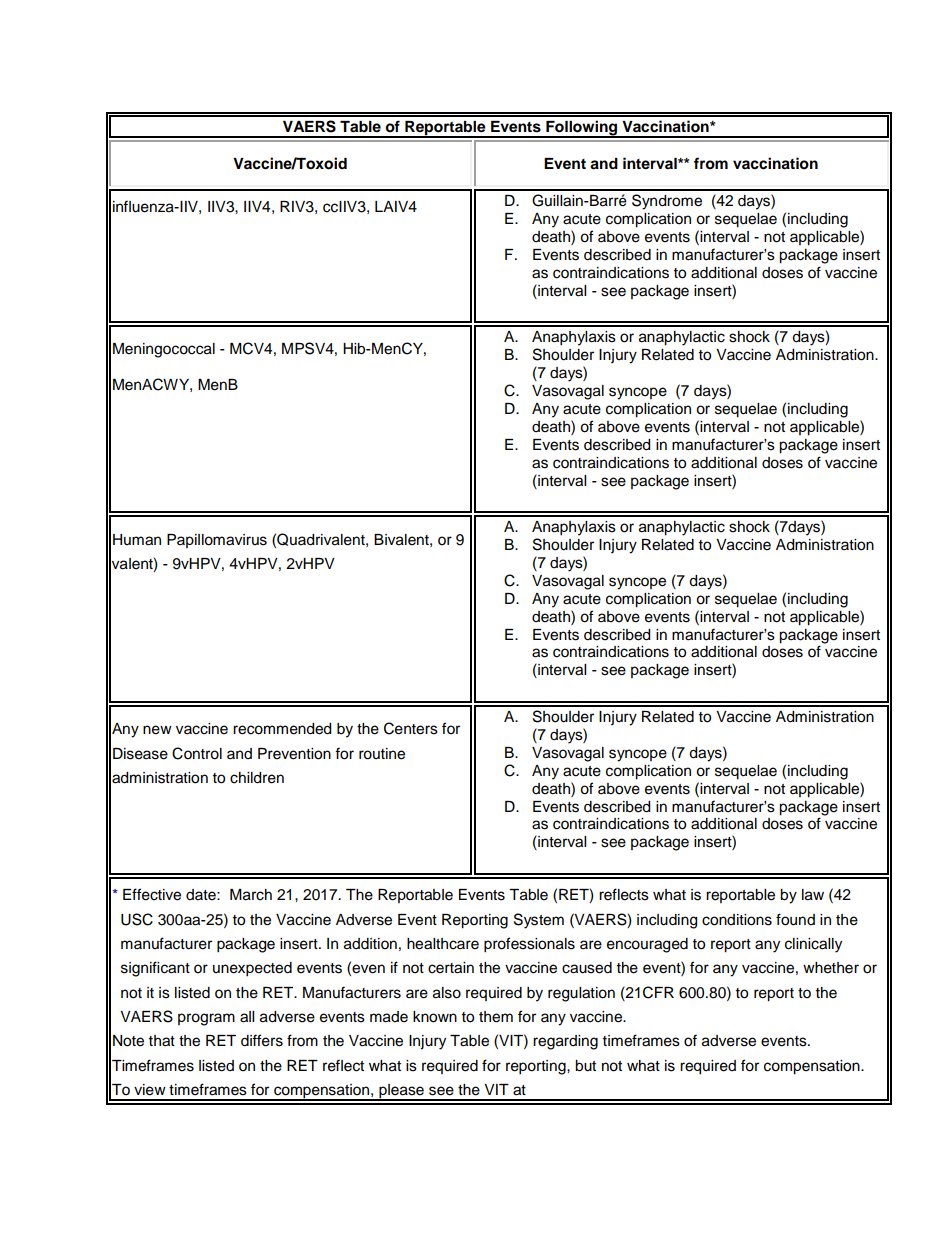 The image size is (952, 1233). I want to click on Meningococcal, so click(164, 350).
